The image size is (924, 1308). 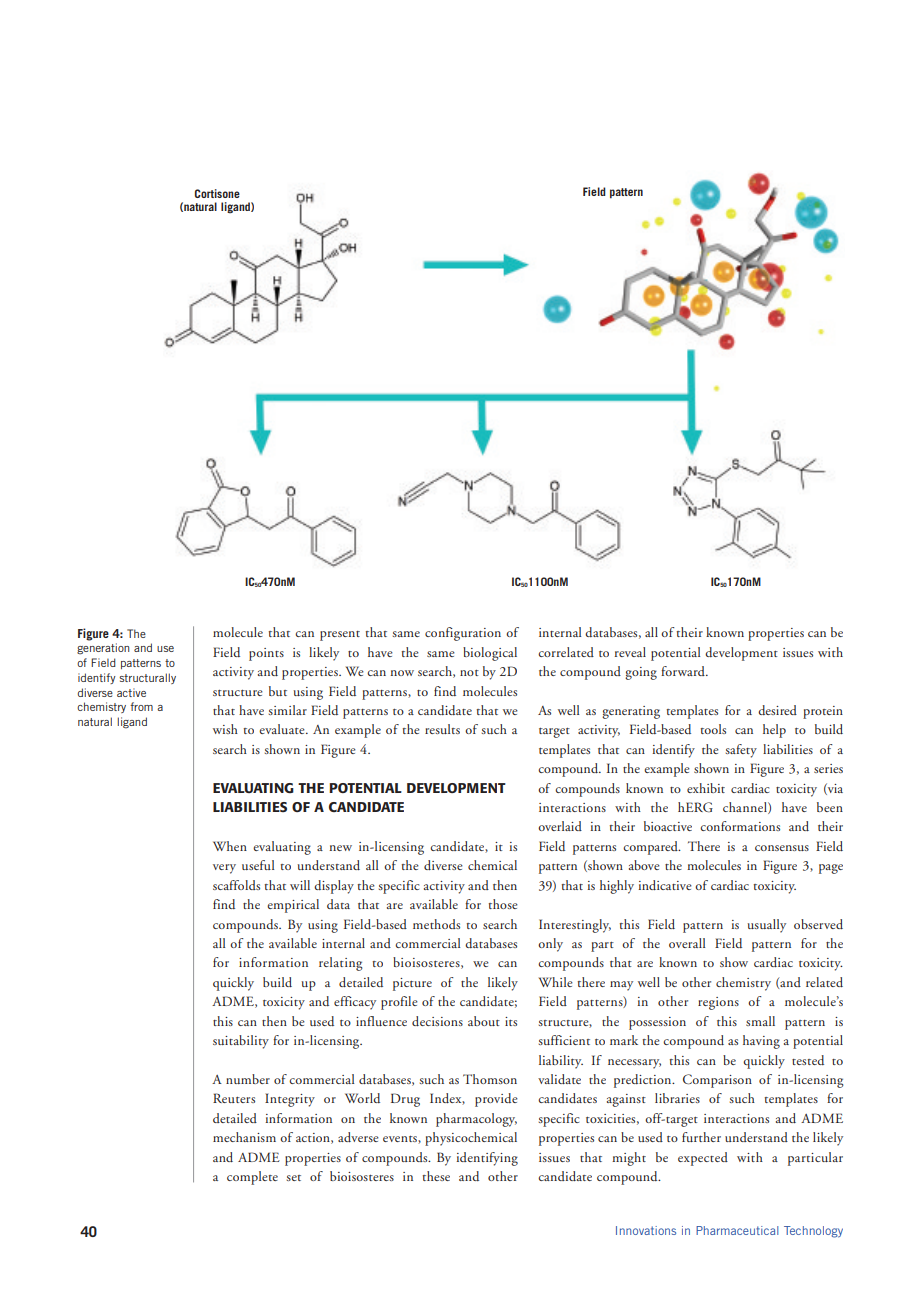 What do you see at coordinates (463, 634) in the document?
I see `configuration` at bounding box center [463, 634].
